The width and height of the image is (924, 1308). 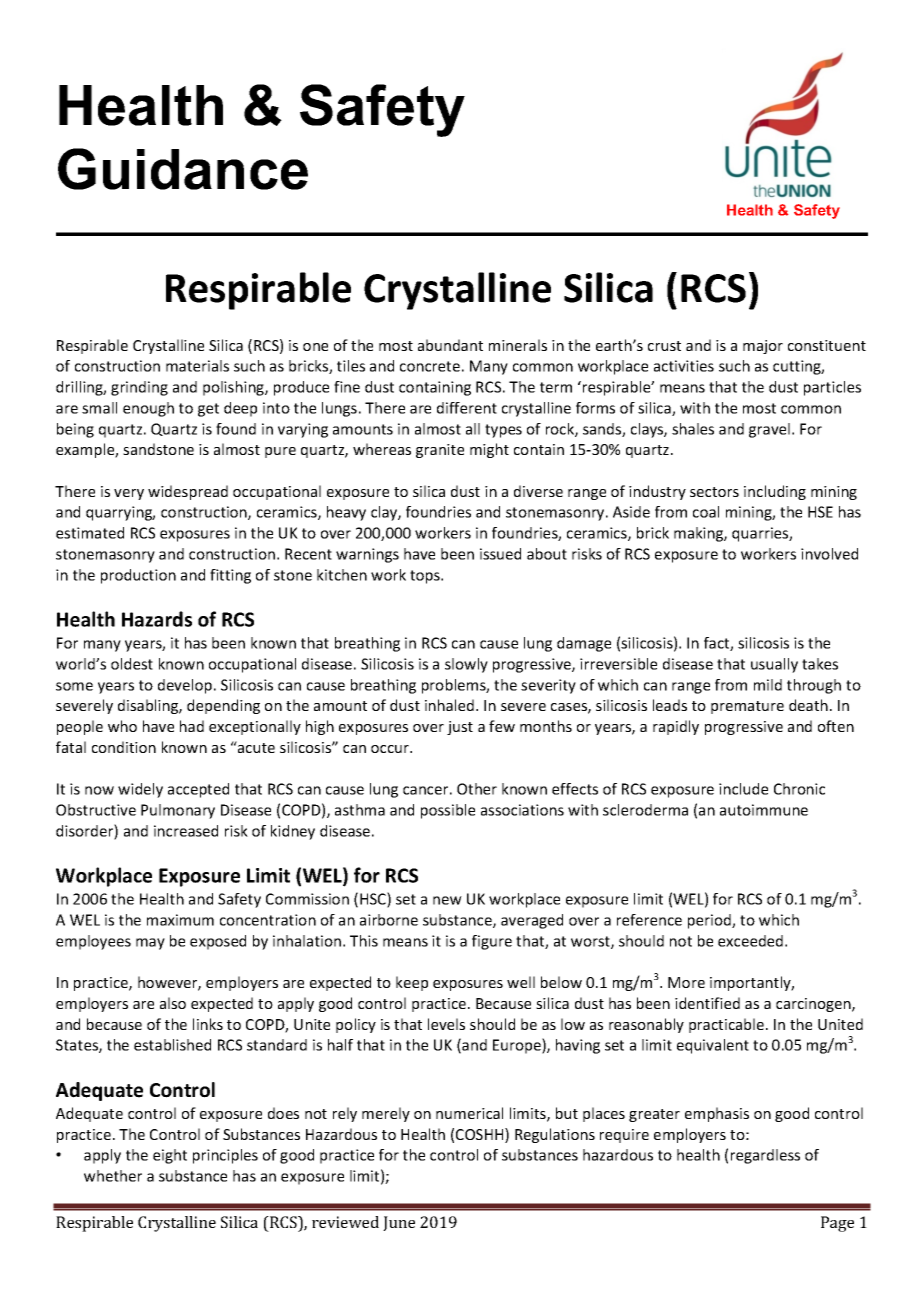 What do you see at coordinates (170, 1156) in the image?
I see `eight` at bounding box center [170, 1156].
